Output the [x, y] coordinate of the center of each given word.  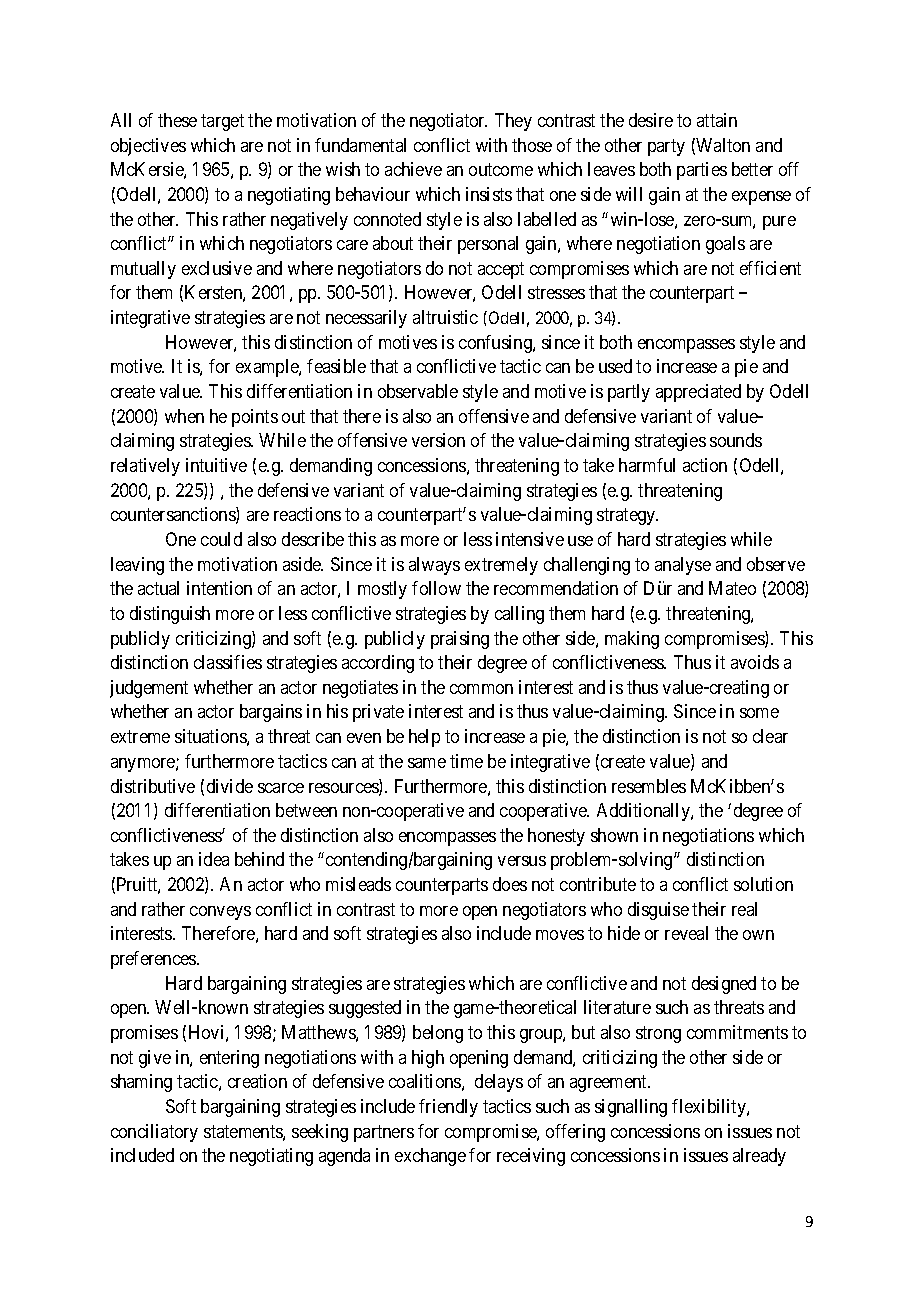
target [222, 122]
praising [460, 640]
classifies [228, 662]
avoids [755, 662]
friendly [448, 1108]
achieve [413, 169]
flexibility [710, 1108]
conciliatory [154, 1133]
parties [702, 171]
